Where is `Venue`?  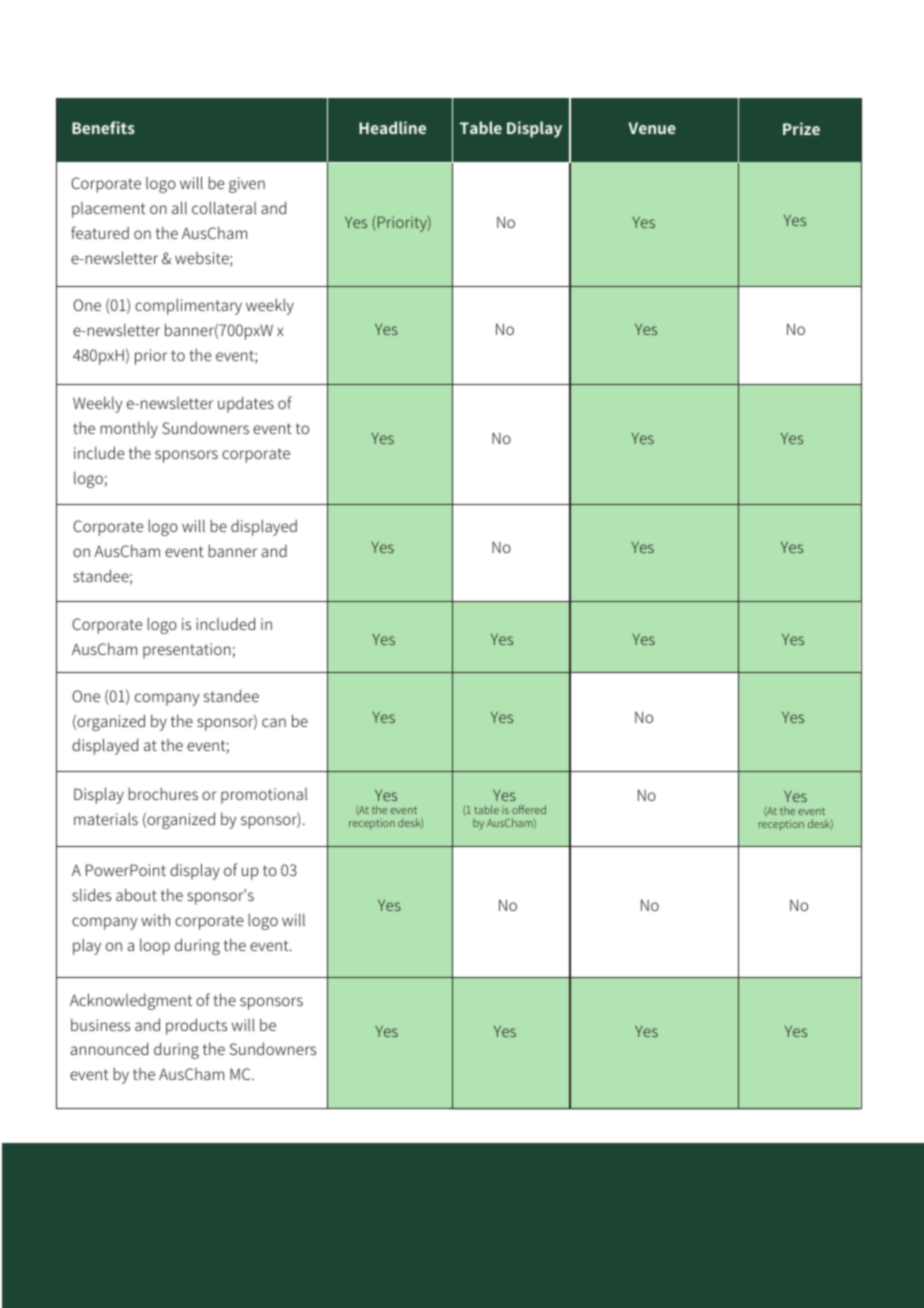 Venue is located at coordinates (652, 128).
